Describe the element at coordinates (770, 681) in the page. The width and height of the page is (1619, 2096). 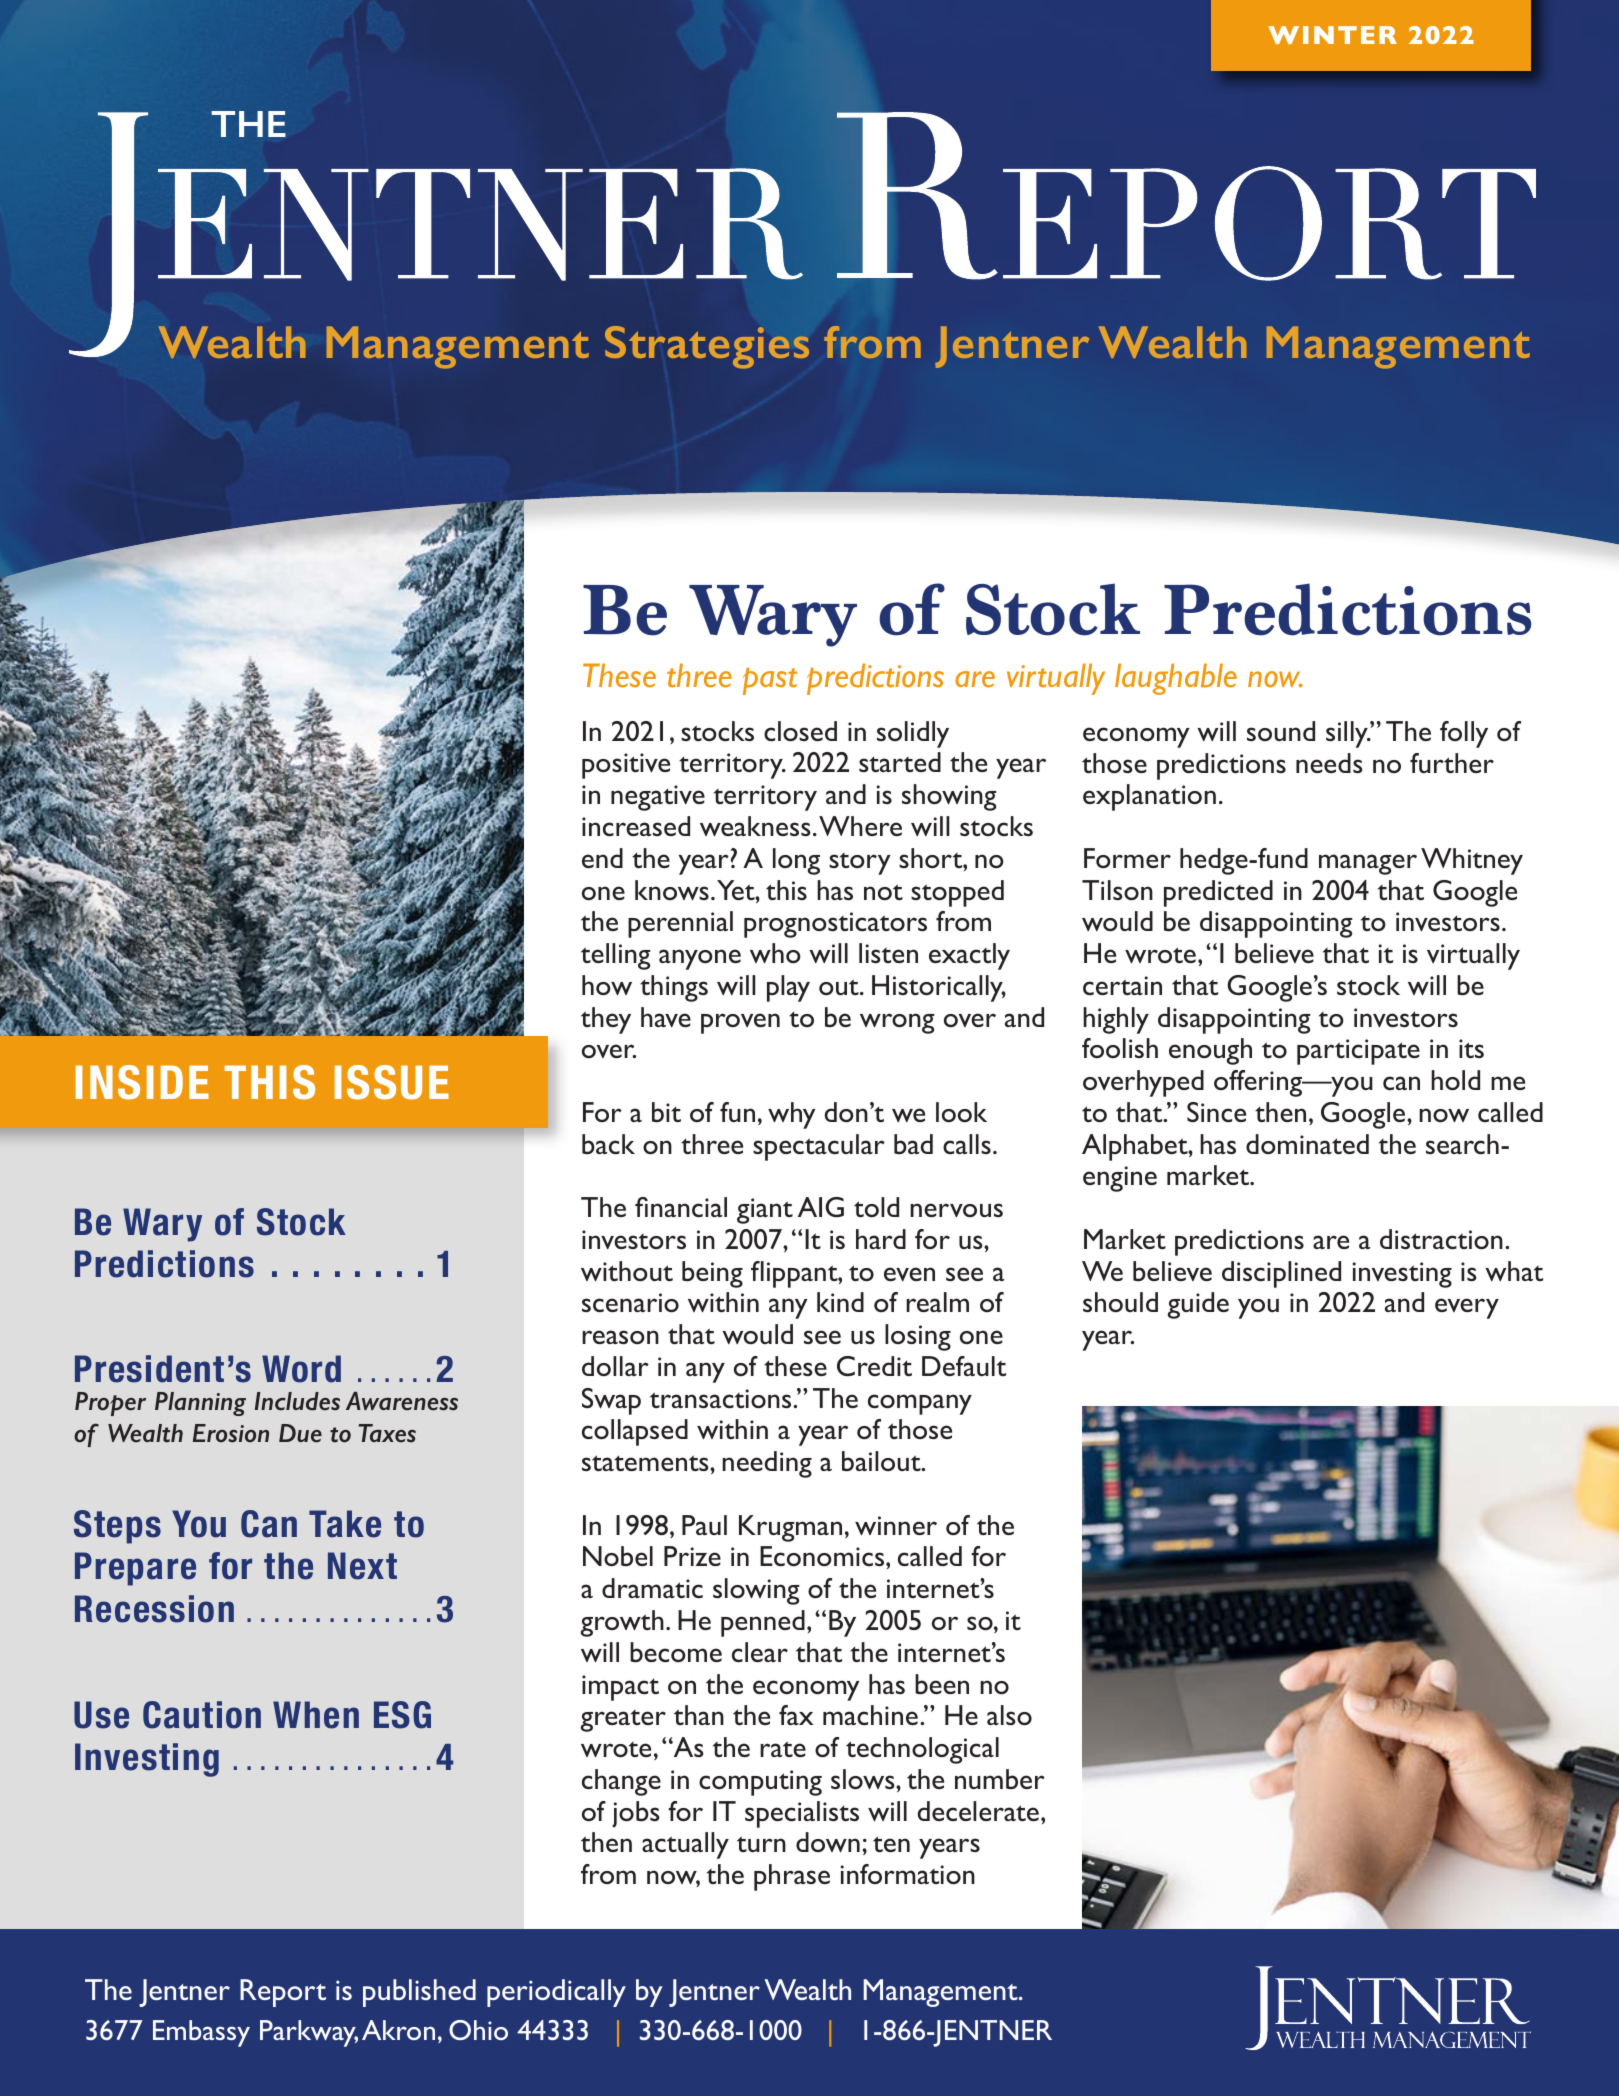
I see `past` at that location.
